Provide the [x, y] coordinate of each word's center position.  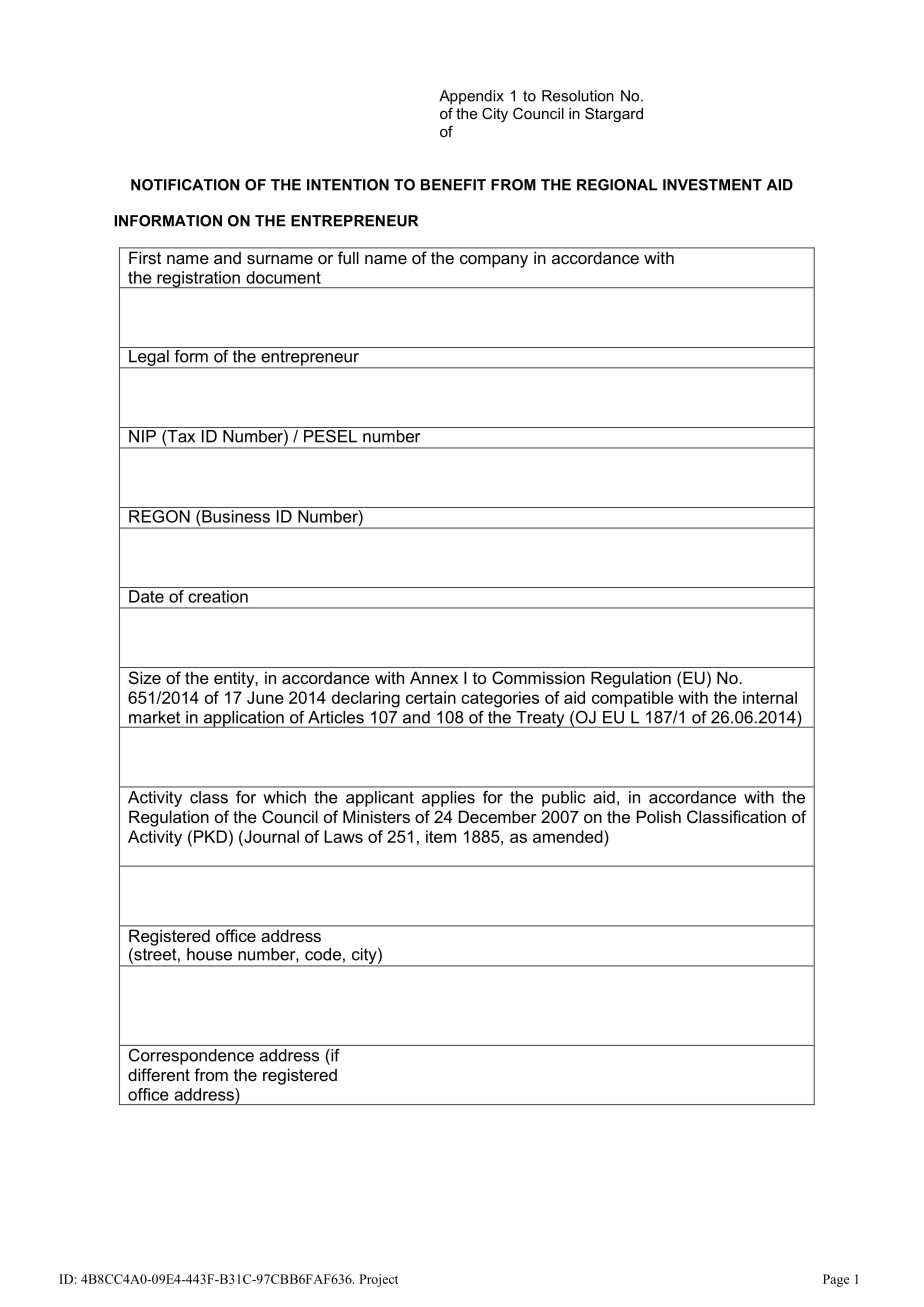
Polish [659, 816]
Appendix [471, 97]
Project [378, 1280]
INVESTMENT [712, 185]
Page [836, 1280]
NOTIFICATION [185, 185]
